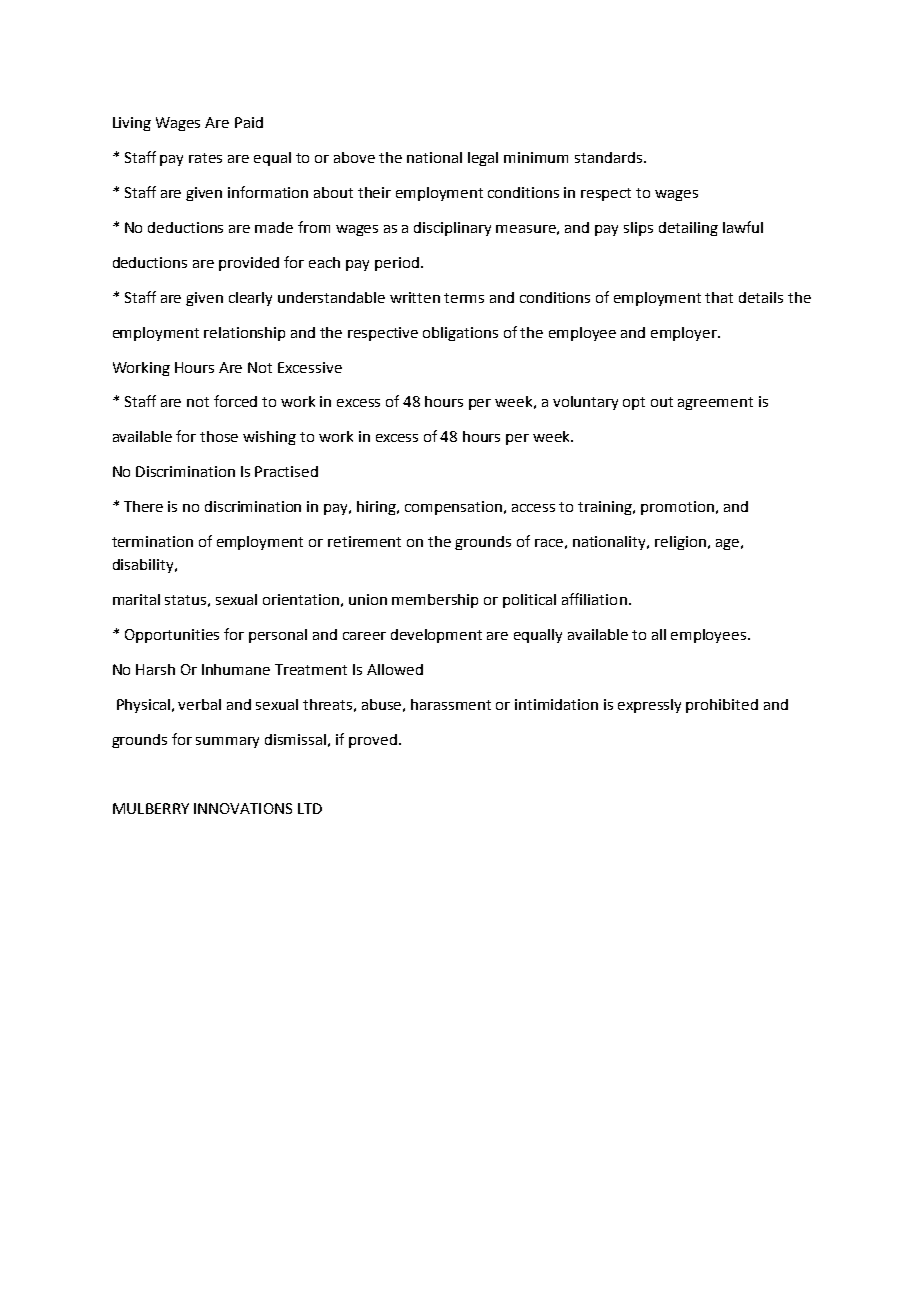 The image size is (924, 1308). Describe the element at coordinates (378, 508) in the screenshot. I see `hiring` at that location.
